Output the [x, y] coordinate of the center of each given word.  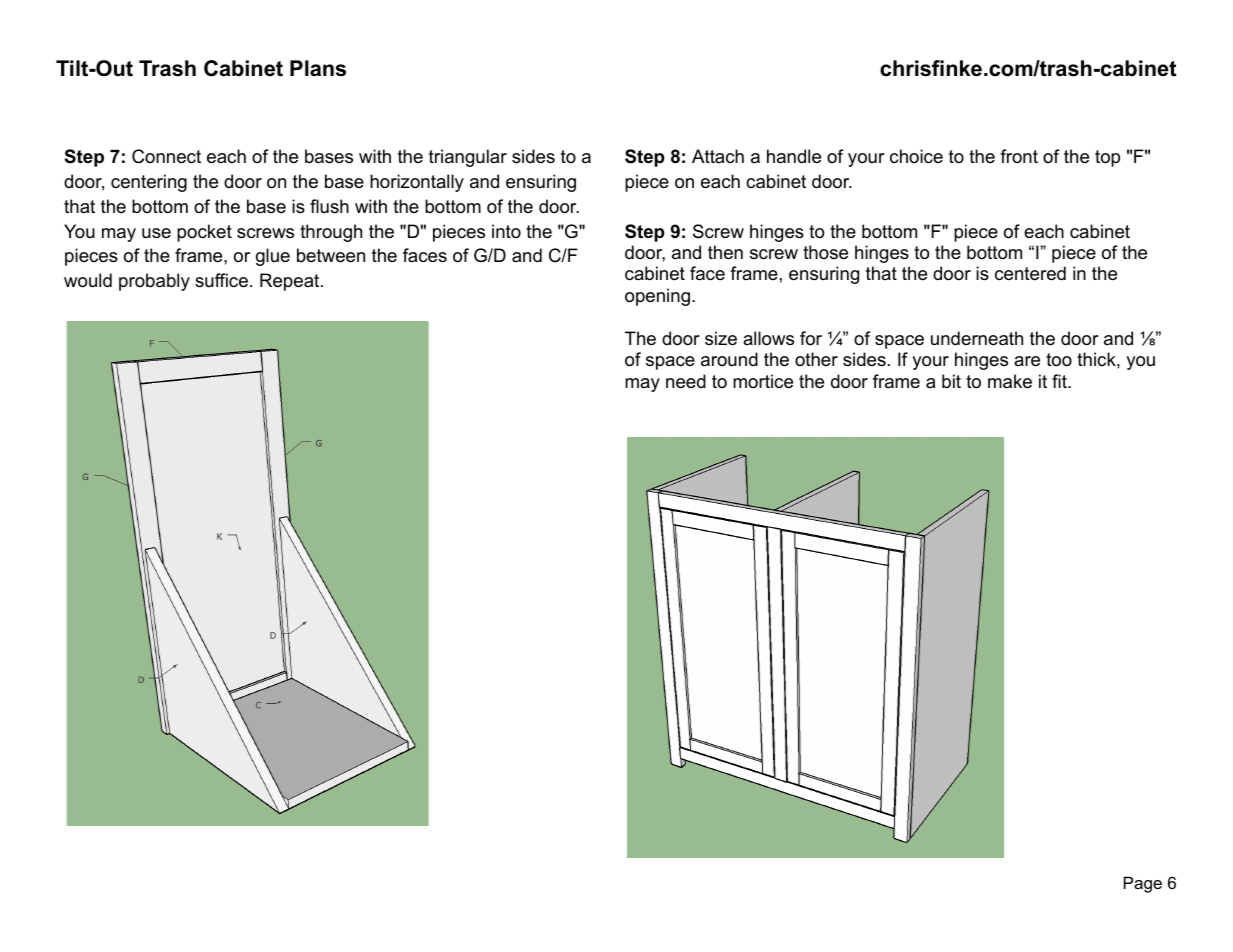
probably [154, 282]
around [729, 359]
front [1019, 156]
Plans [318, 68]
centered [1030, 273]
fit [1060, 381]
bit [951, 381]
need [686, 381]
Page [1143, 884]
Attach [718, 156]
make [1010, 381]
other [816, 359]
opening [657, 297]
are [1027, 361]
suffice [221, 280]
